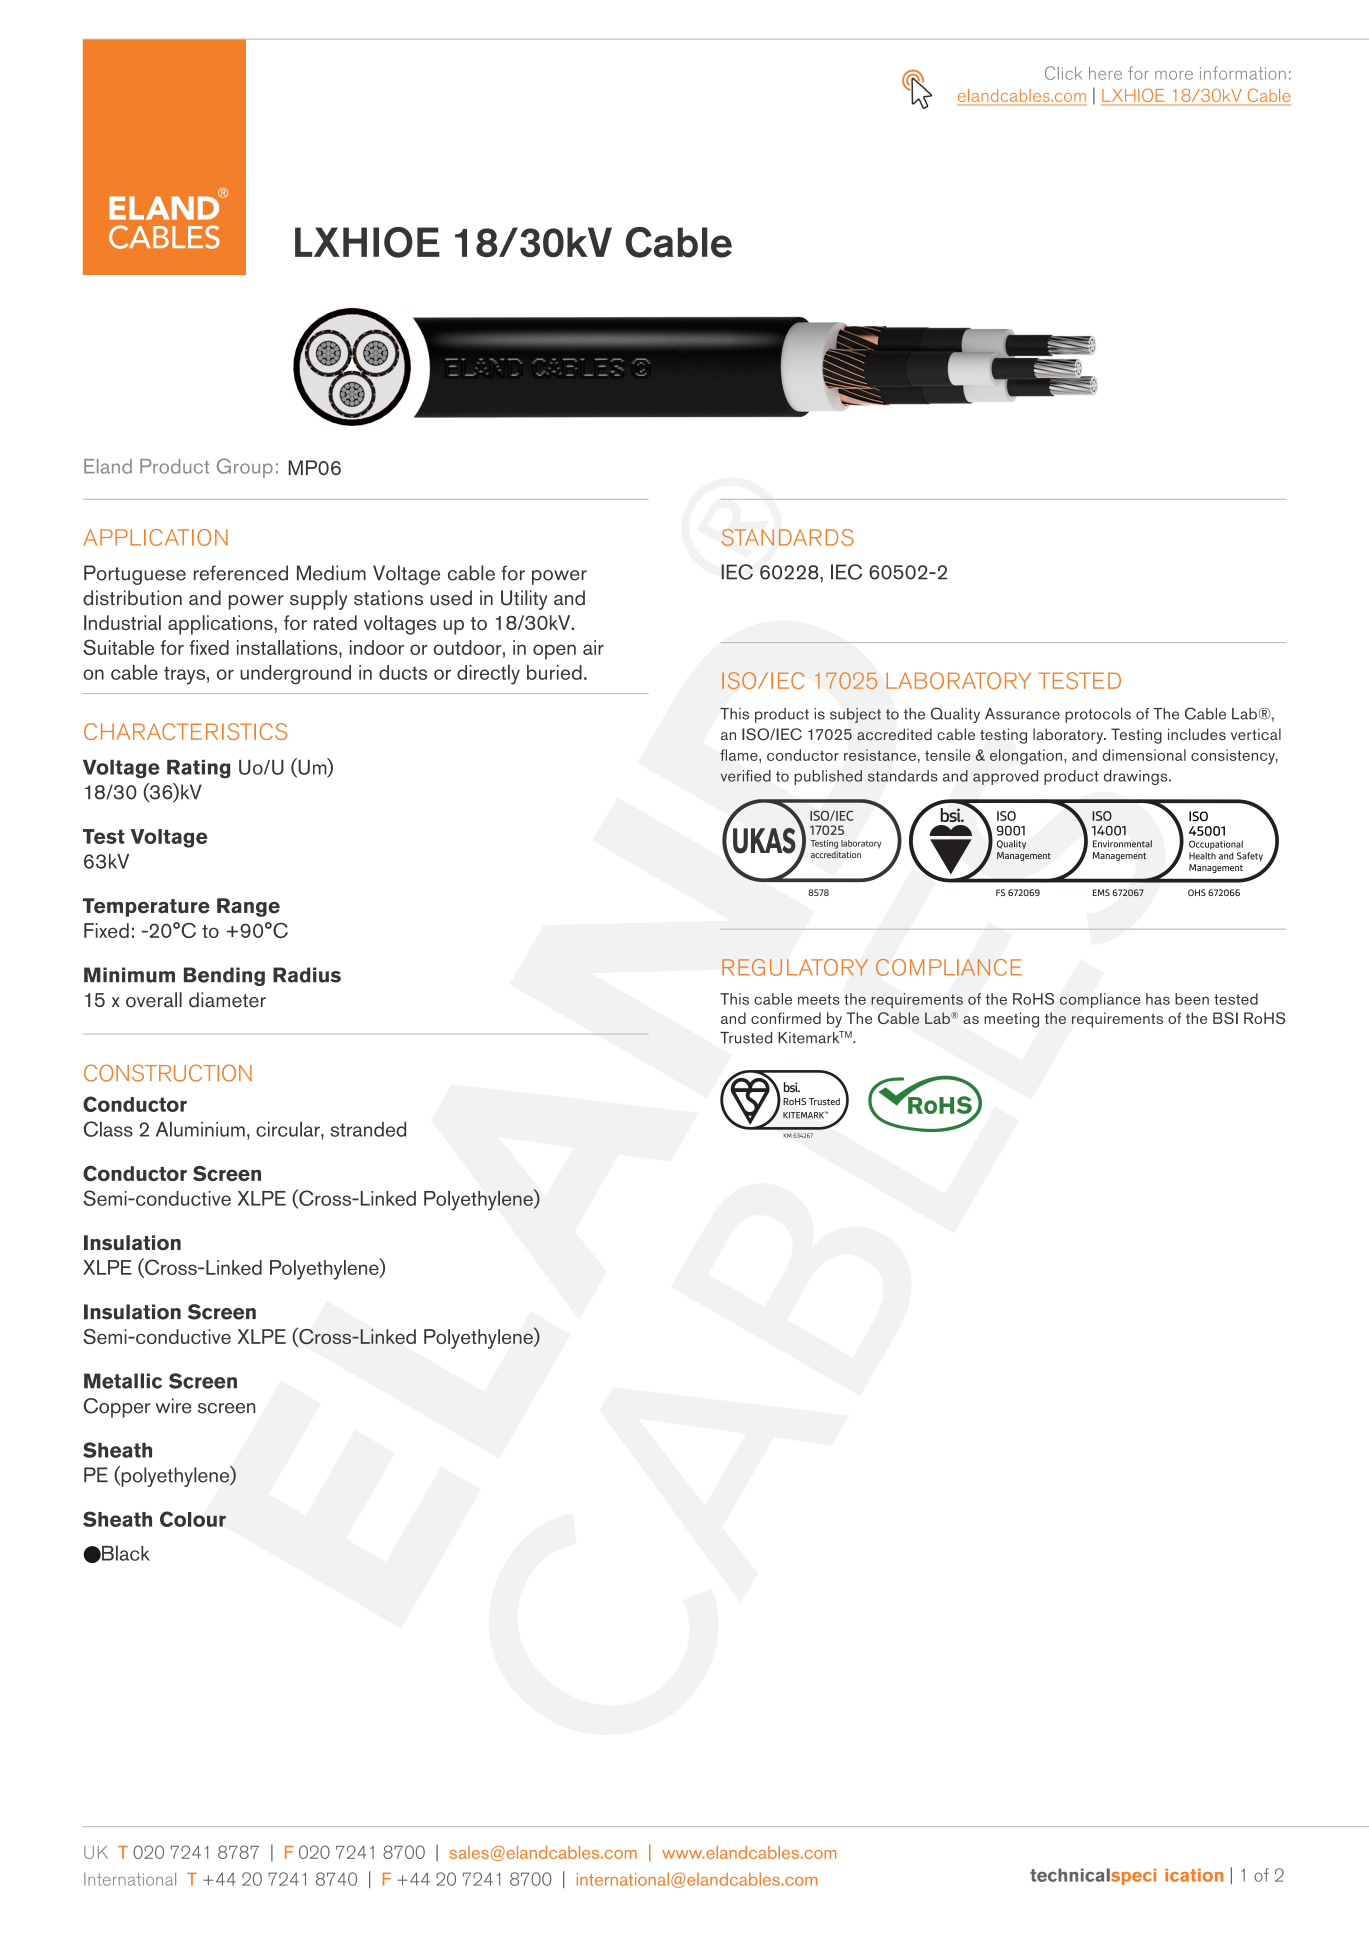 This document has width=1369, height=1937. What do you see at coordinates (227, 1000) in the document?
I see `diameter` at bounding box center [227, 1000].
